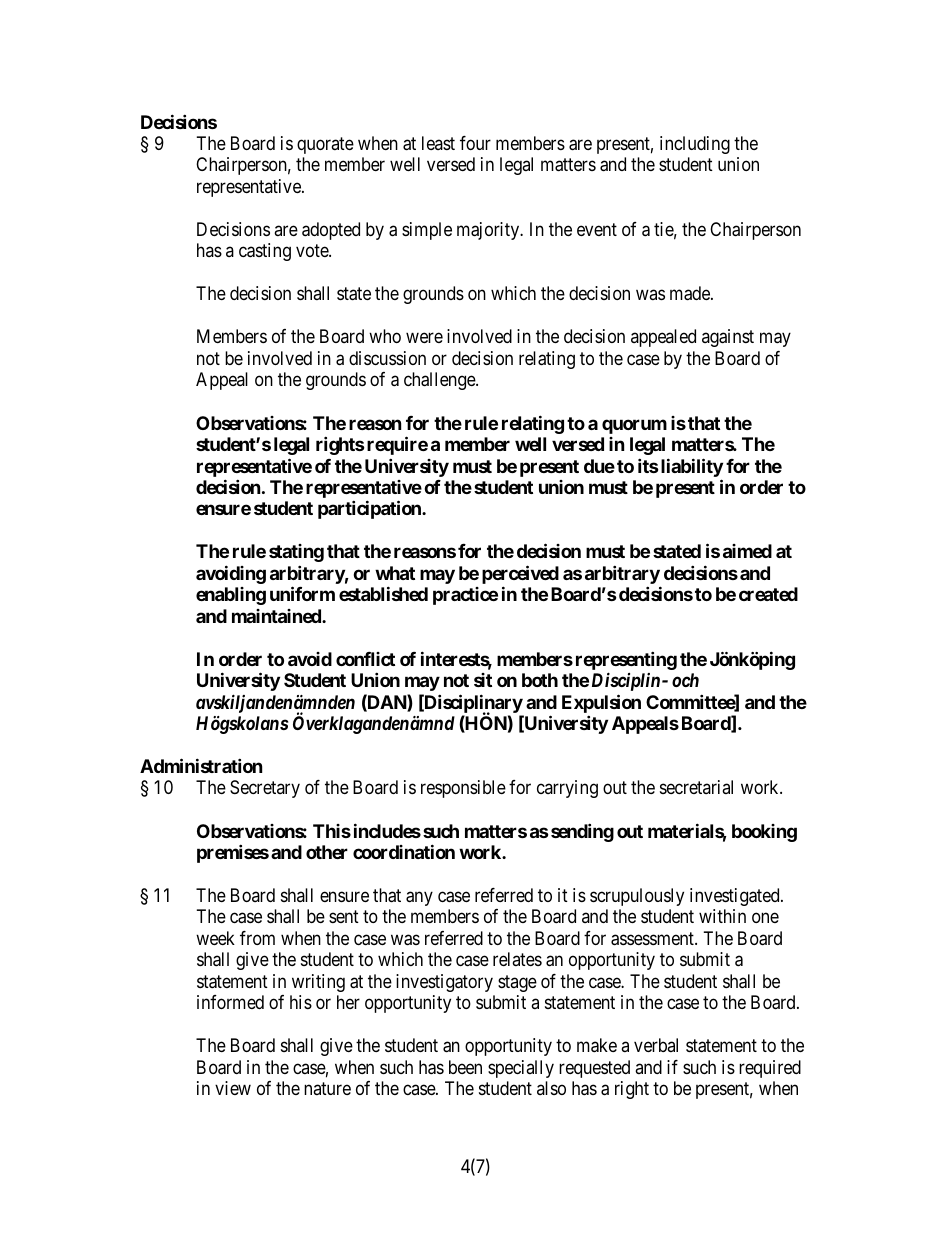 The width and height of the screenshot is (952, 1233). I want to click on liability, so click(690, 467).
